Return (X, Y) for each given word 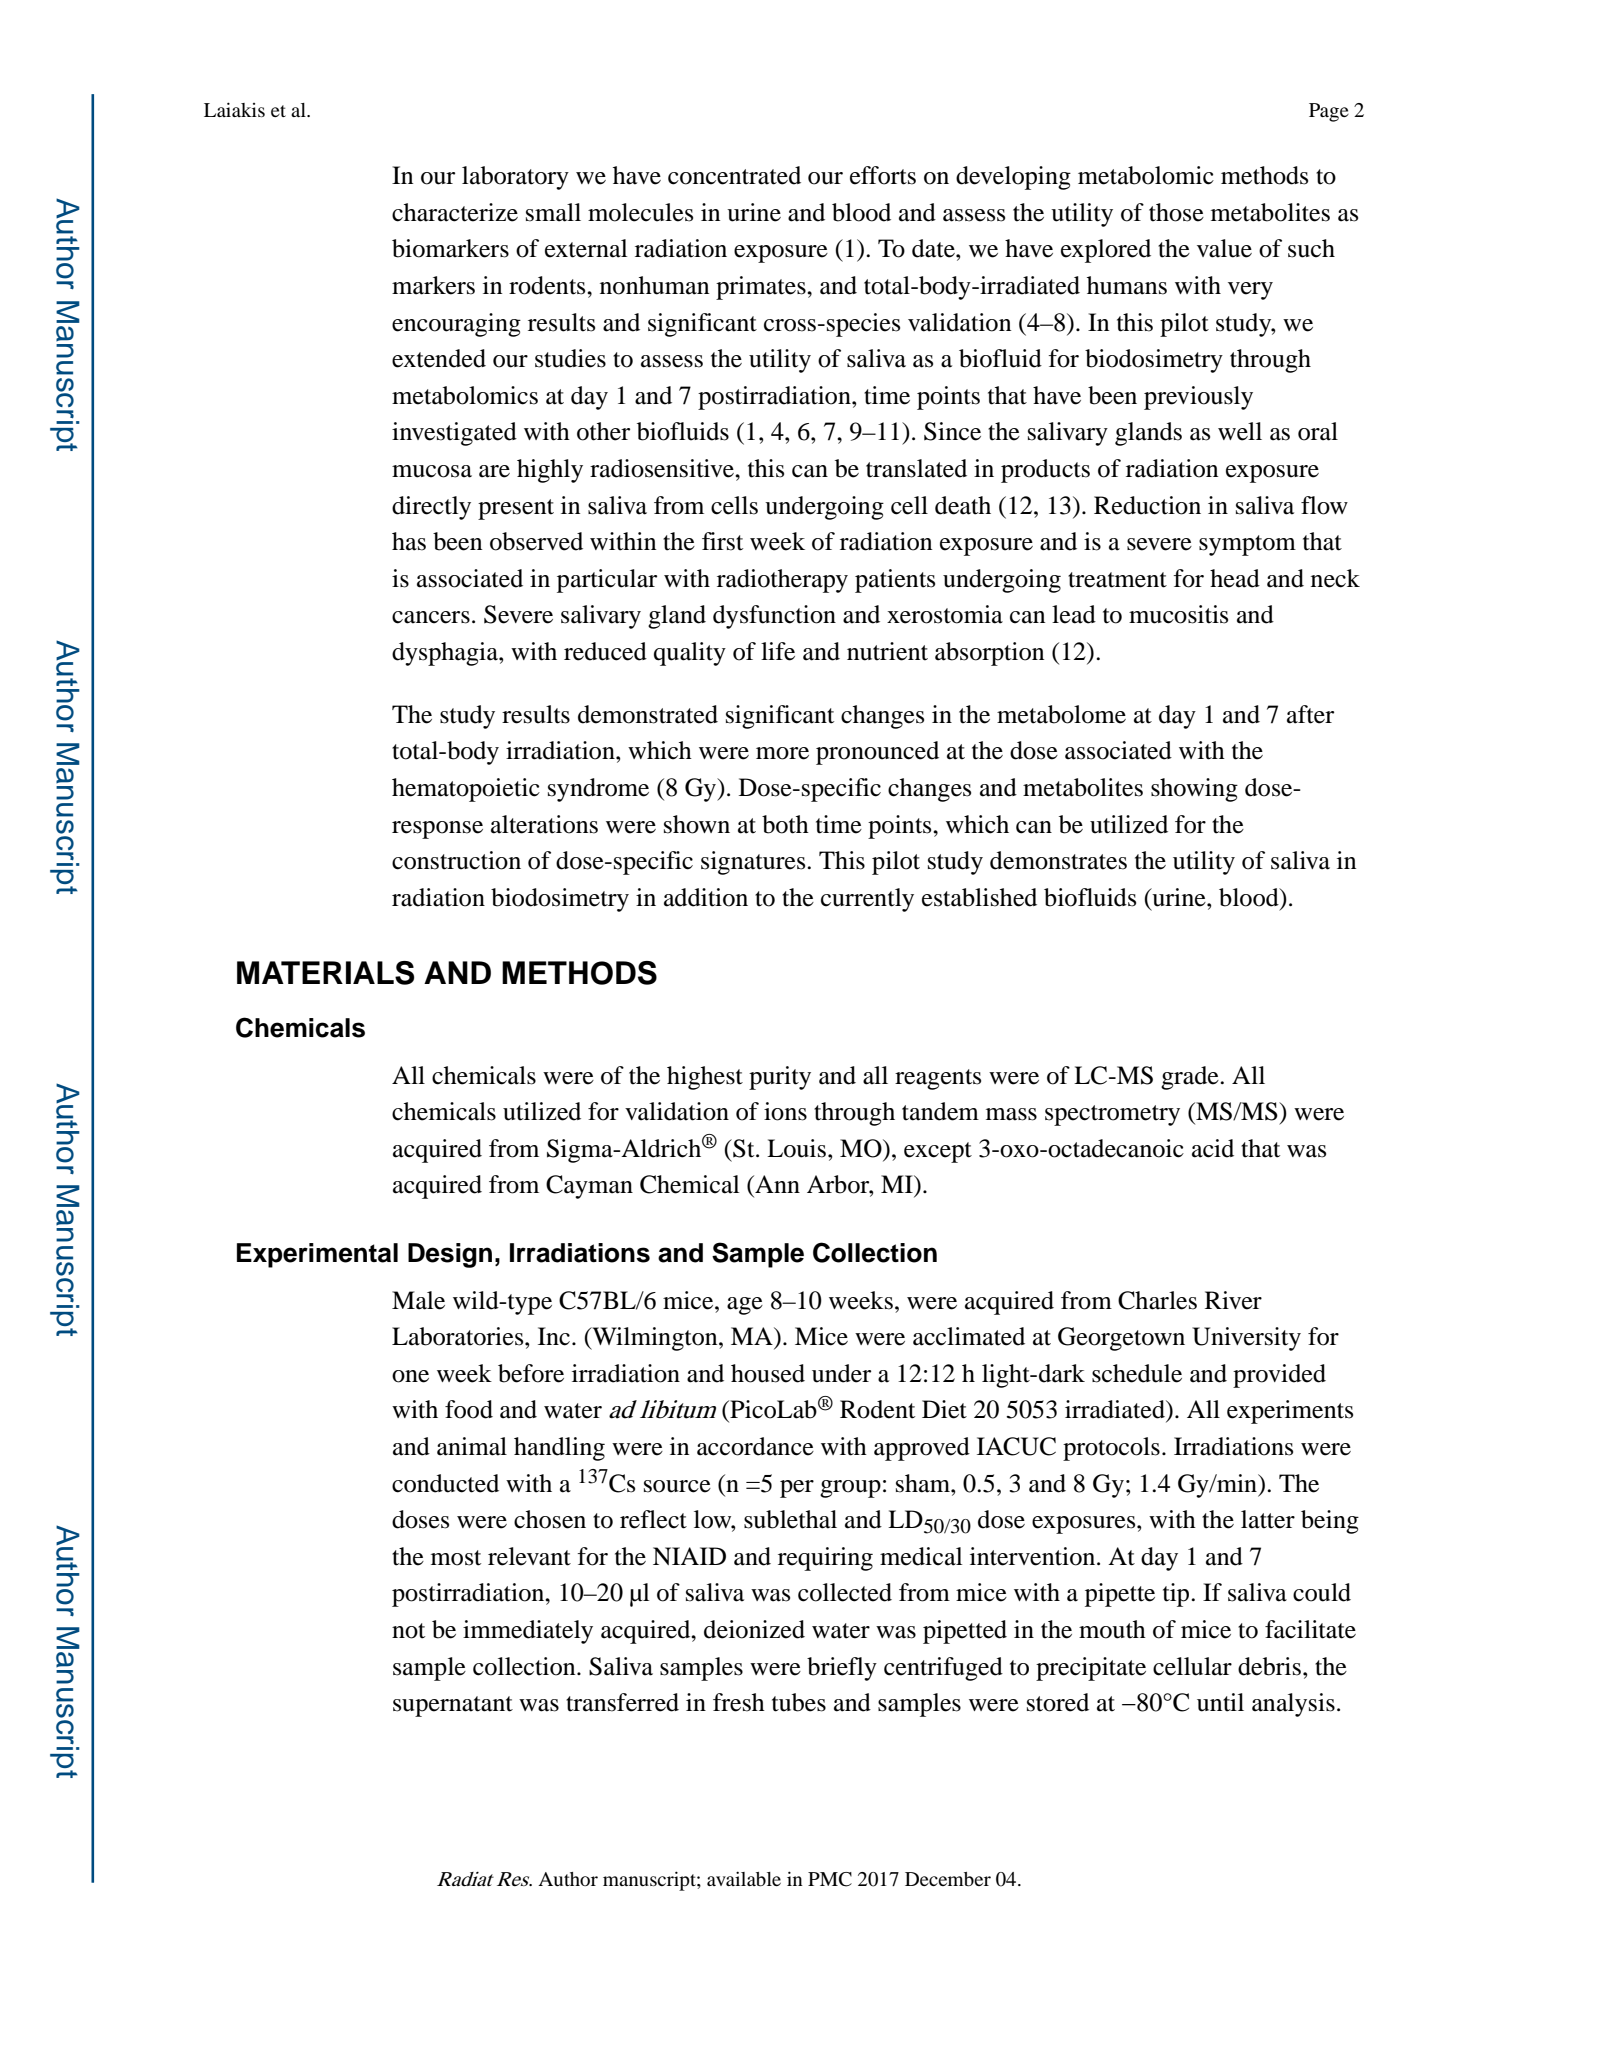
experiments (1290, 1412)
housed (768, 1373)
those (1176, 212)
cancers (431, 617)
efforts (883, 175)
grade (1191, 1078)
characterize (455, 212)
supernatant (453, 1706)
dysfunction (774, 617)
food (469, 1409)
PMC (830, 1879)
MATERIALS (325, 973)
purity (780, 1078)
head (1235, 578)
